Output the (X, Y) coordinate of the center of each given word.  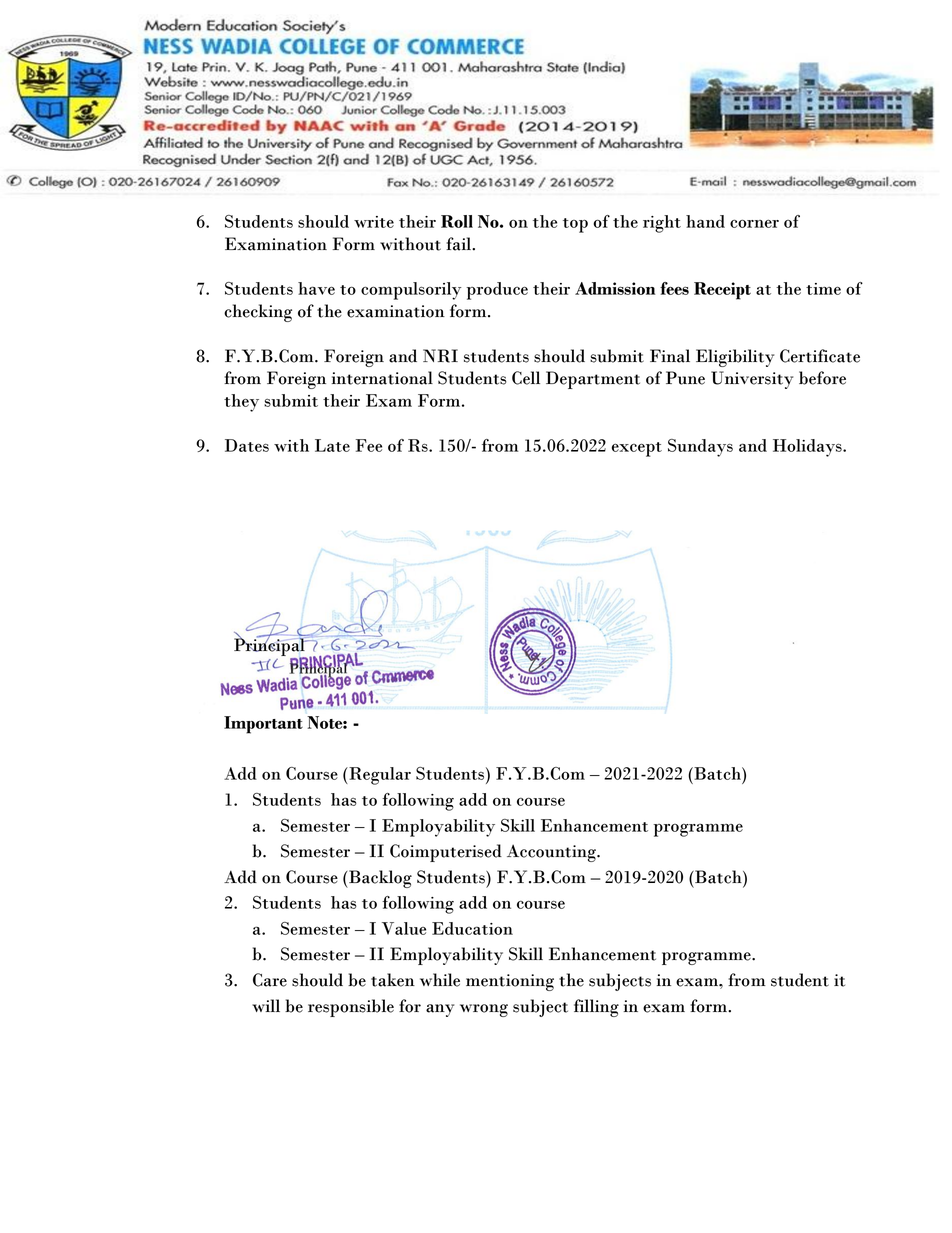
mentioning (510, 982)
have (316, 288)
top (575, 225)
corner (754, 223)
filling (596, 1008)
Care (270, 980)
